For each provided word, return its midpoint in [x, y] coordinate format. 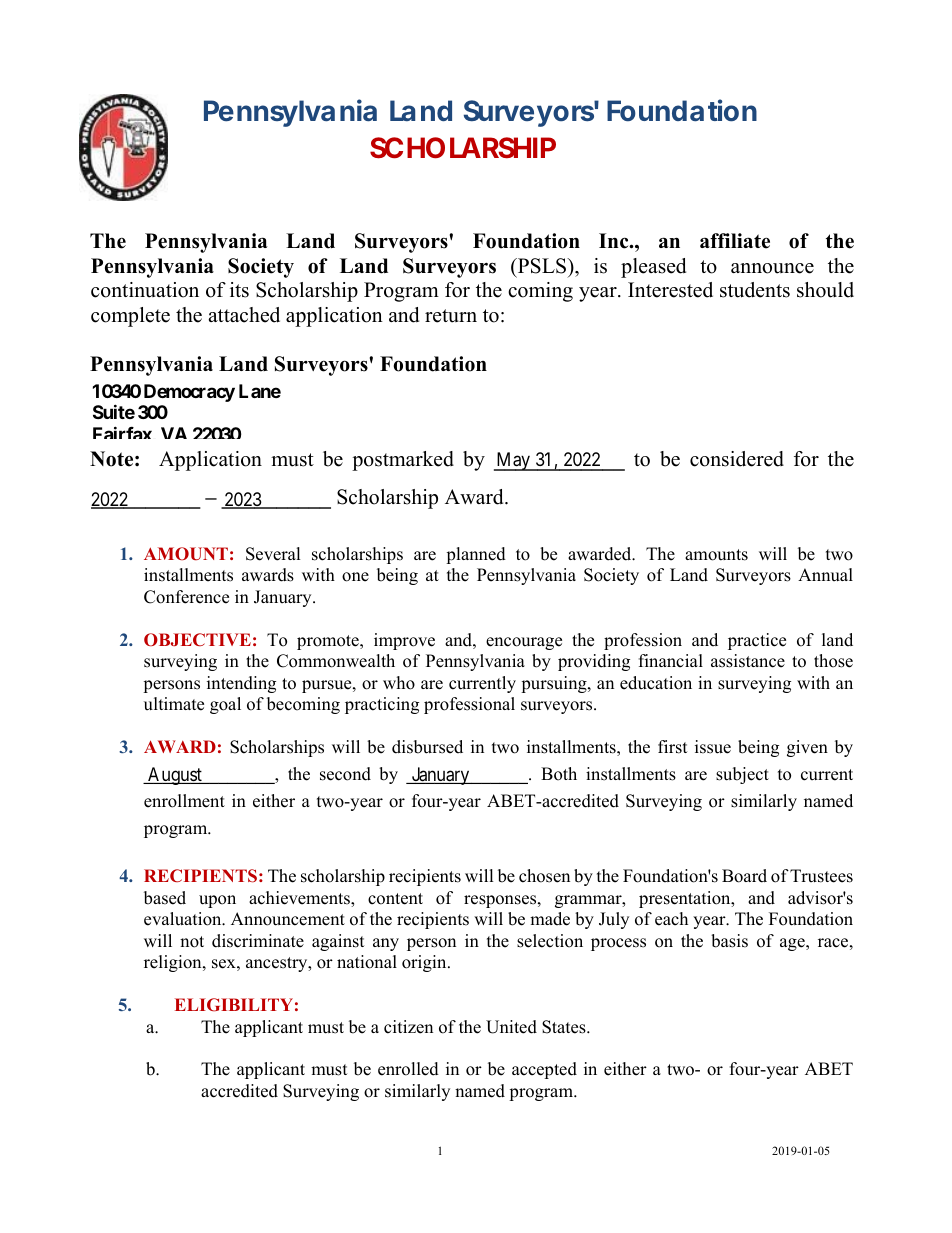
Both [559, 774]
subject [742, 775]
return [451, 316]
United [511, 1027]
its [239, 290]
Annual [825, 575]
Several [273, 554]
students [755, 290]
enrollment [184, 801]
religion [174, 963]
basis [729, 941]
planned [476, 555]
